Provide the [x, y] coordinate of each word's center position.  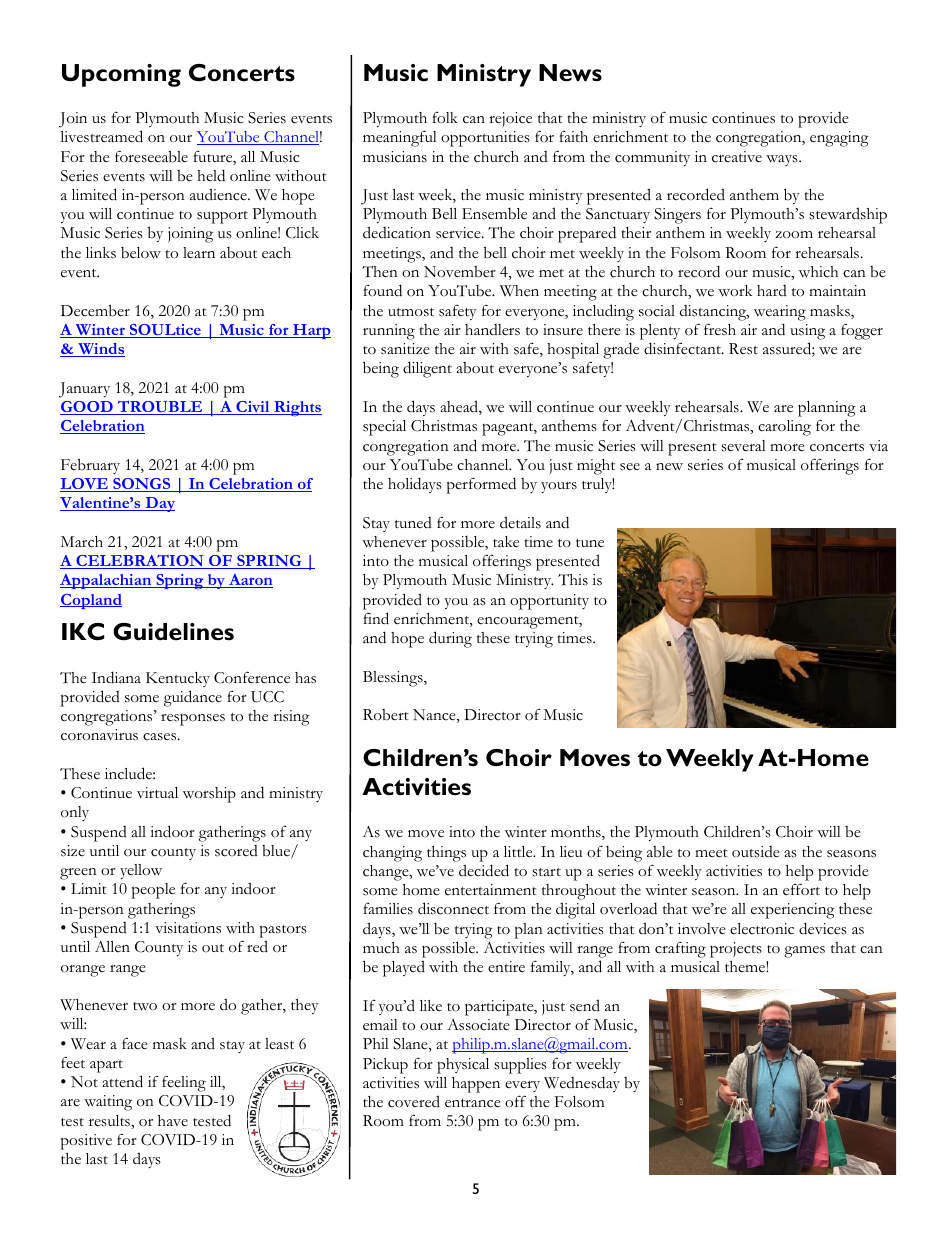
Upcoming [121, 75]
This [573, 580]
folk [445, 118]
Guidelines [173, 632]
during [450, 639]
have [173, 1120]
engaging [839, 139]
